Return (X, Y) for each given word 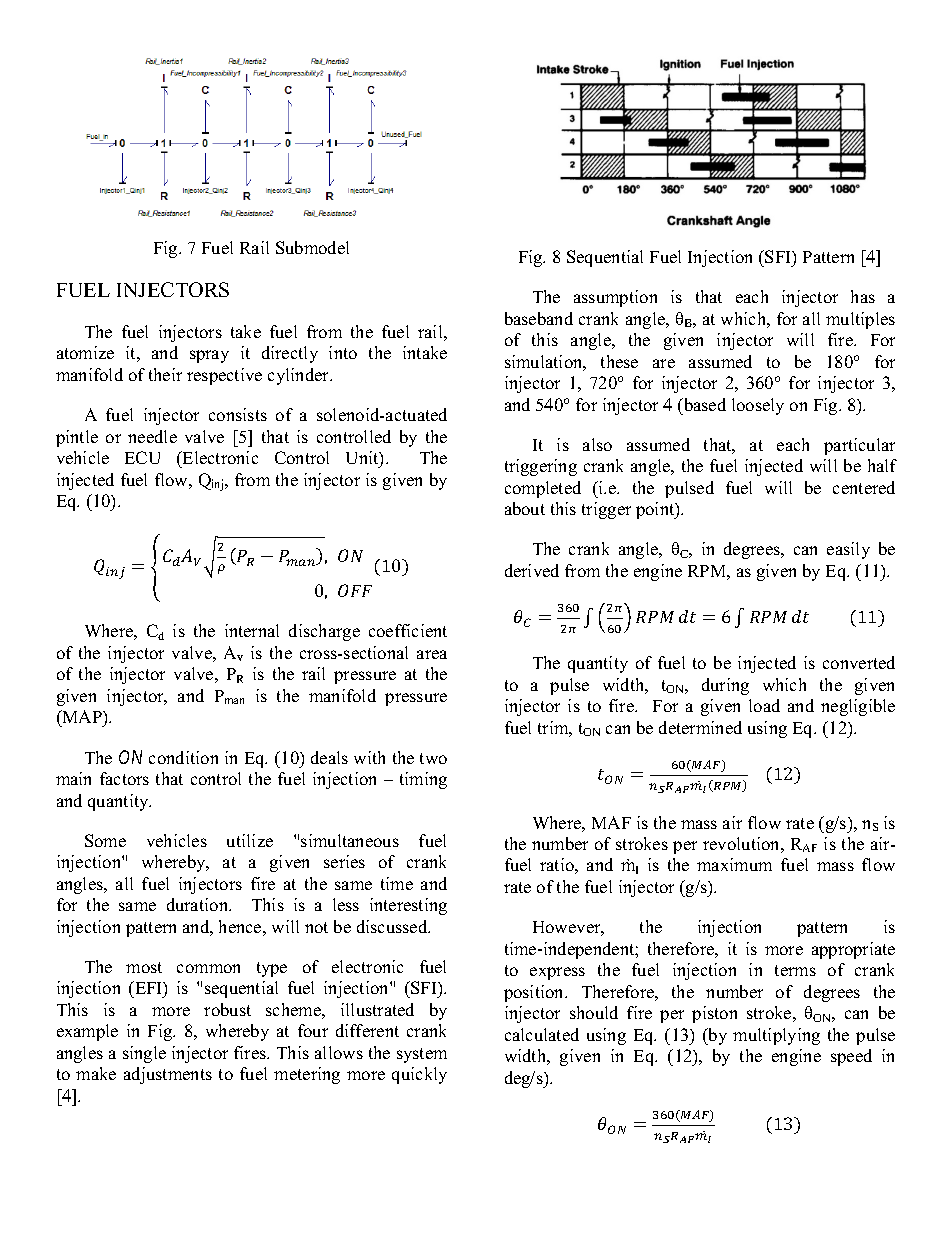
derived (532, 570)
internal (252, 630)
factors (124, 778)
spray (209, 356)
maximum (734, 864)
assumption (615, 298)
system (422, 1055)
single (144, 1054)
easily (848, 550)
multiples (860, 320)
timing (423, 780)
